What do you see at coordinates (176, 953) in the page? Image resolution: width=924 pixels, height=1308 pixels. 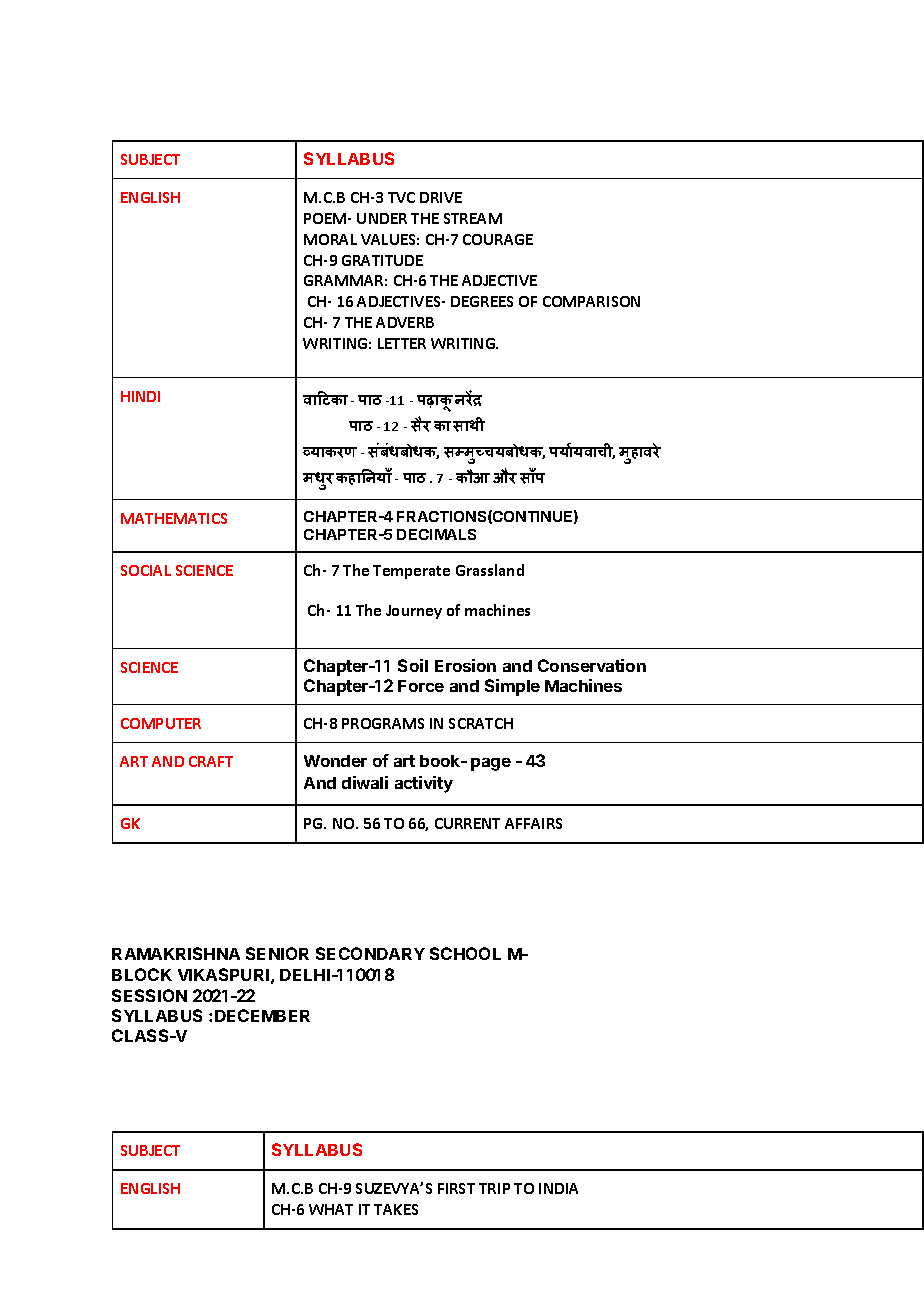 I see `RAMAKRISHNA` at bounding box center [176, 953].
